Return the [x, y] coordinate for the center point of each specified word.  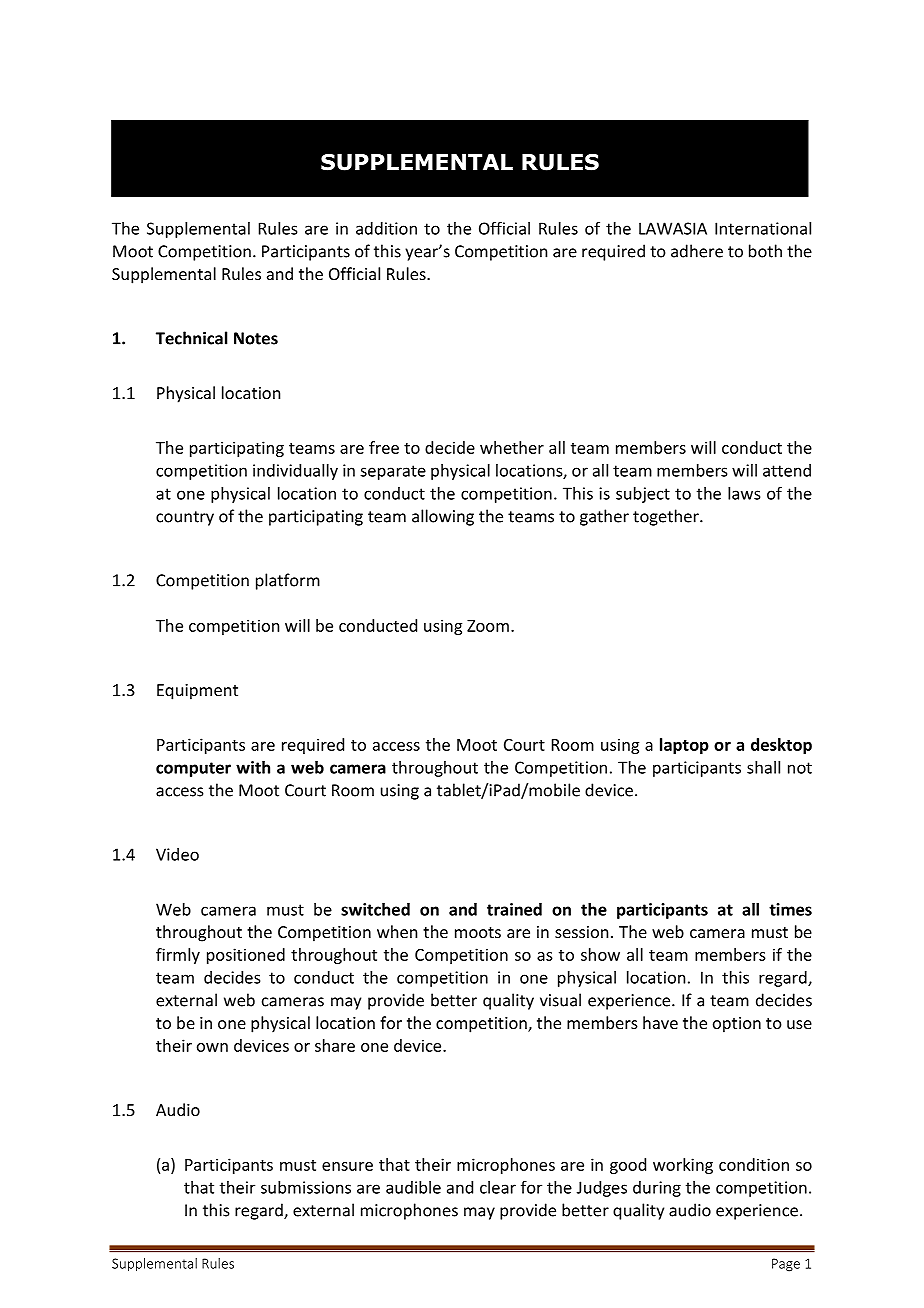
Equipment [197, 692]
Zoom [488, 626]
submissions [306, 1187]
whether [512, 447]
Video [177, 854]
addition [386, 228]
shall [763, 767]
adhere [697, 251]
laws [744, 493]
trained [514, 909]
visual [560, 1000]
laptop [684, 746]
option [737, 1025]
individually [295, 472]
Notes [256, 338]
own [212, 1047]
